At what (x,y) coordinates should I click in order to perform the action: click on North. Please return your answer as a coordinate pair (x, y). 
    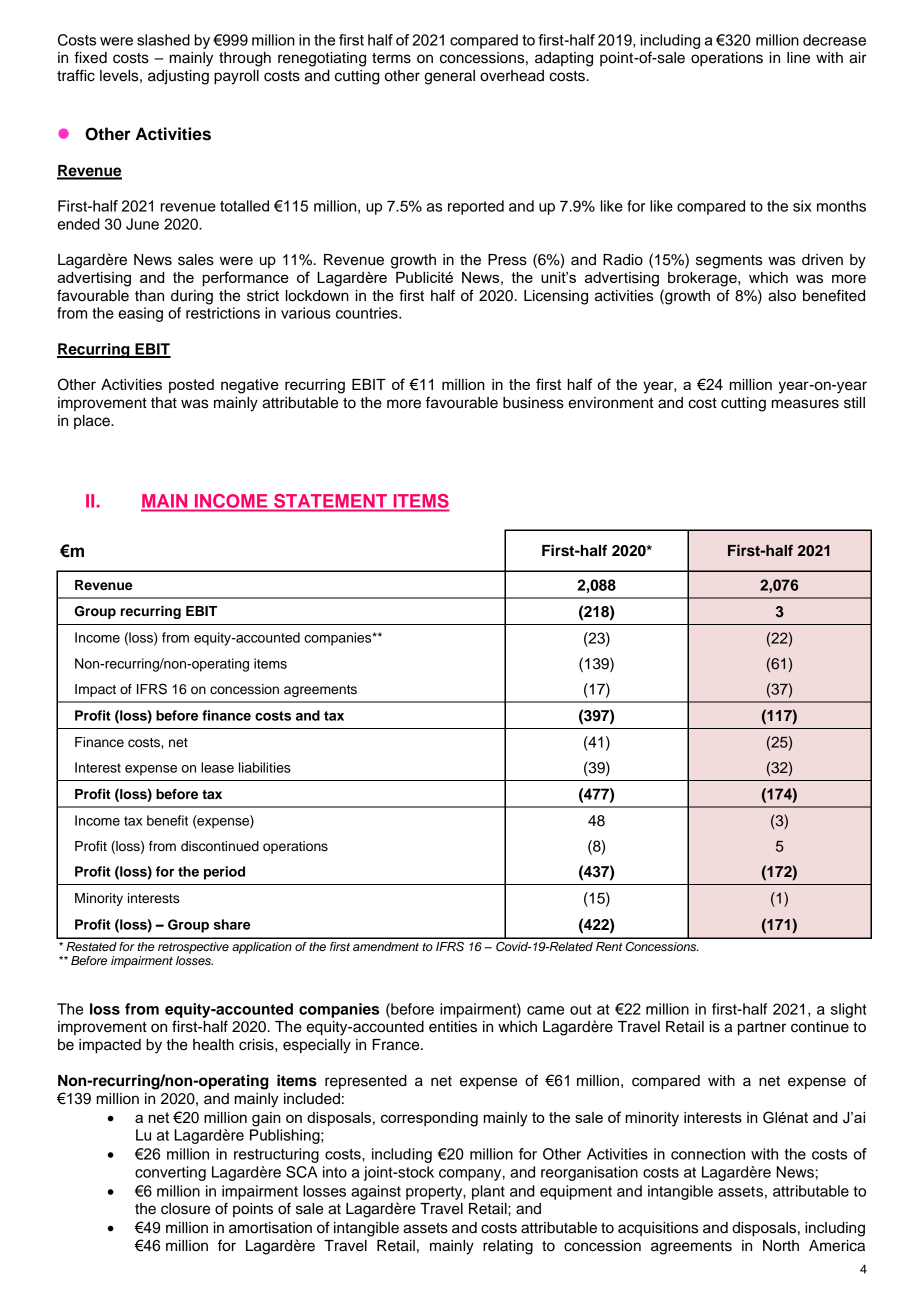
    Looking at the image, I should click on (781, 1246).
